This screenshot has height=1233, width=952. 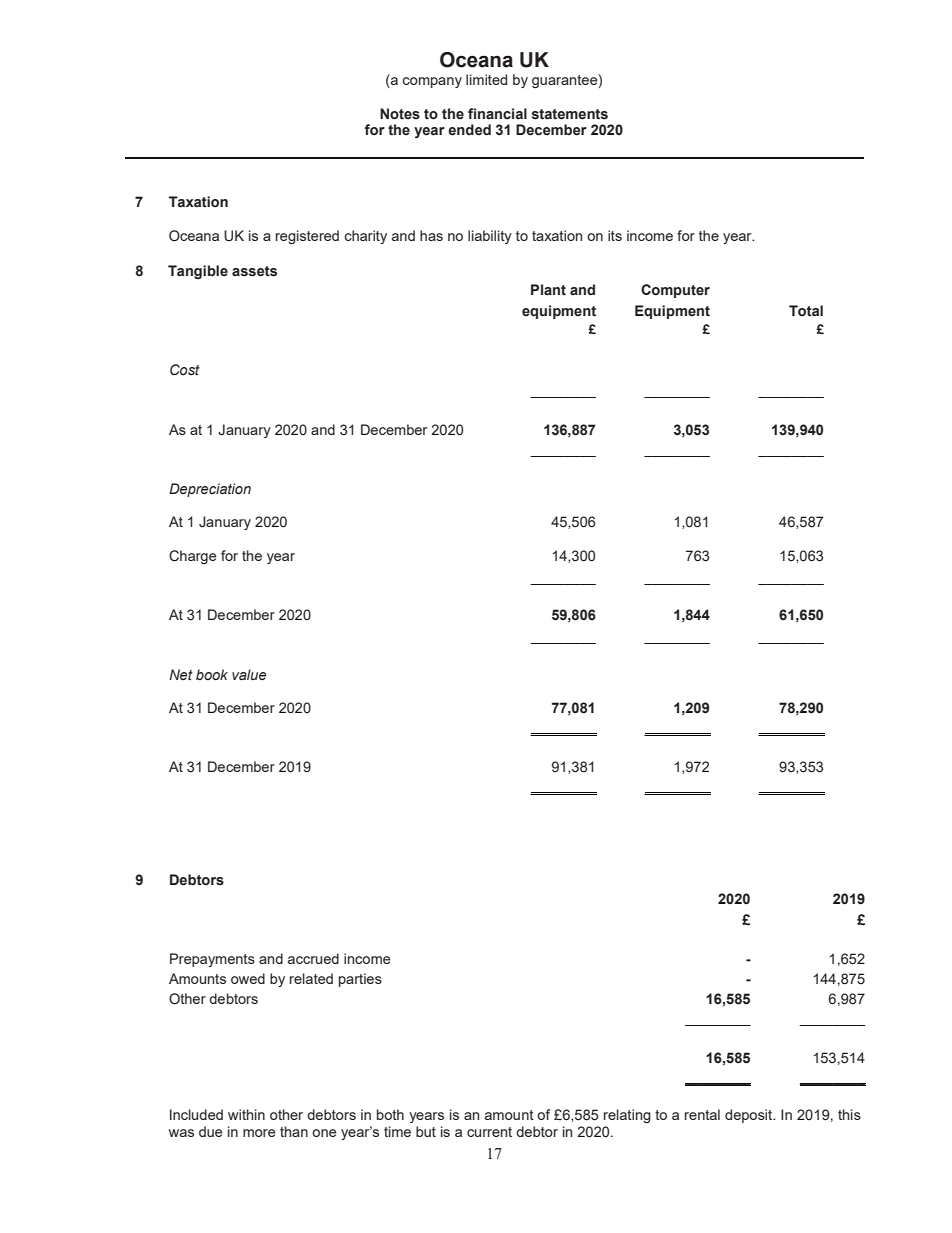 I want to click on Plant, so click(x=548, y=289).
